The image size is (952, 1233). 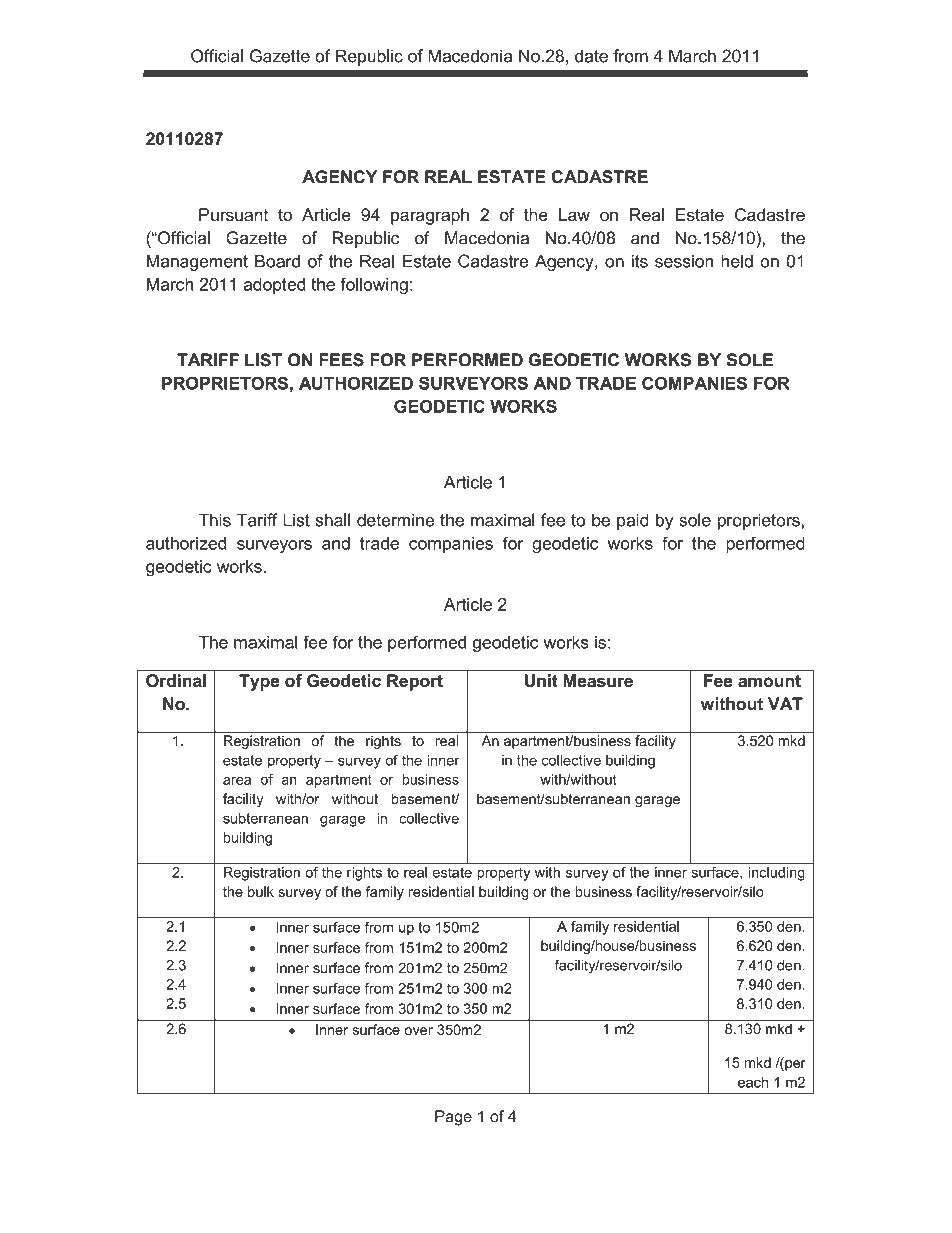 What do you see at coordinates (419, 1031) in the document?
I see `over` at bounding box center [419, 1031].
